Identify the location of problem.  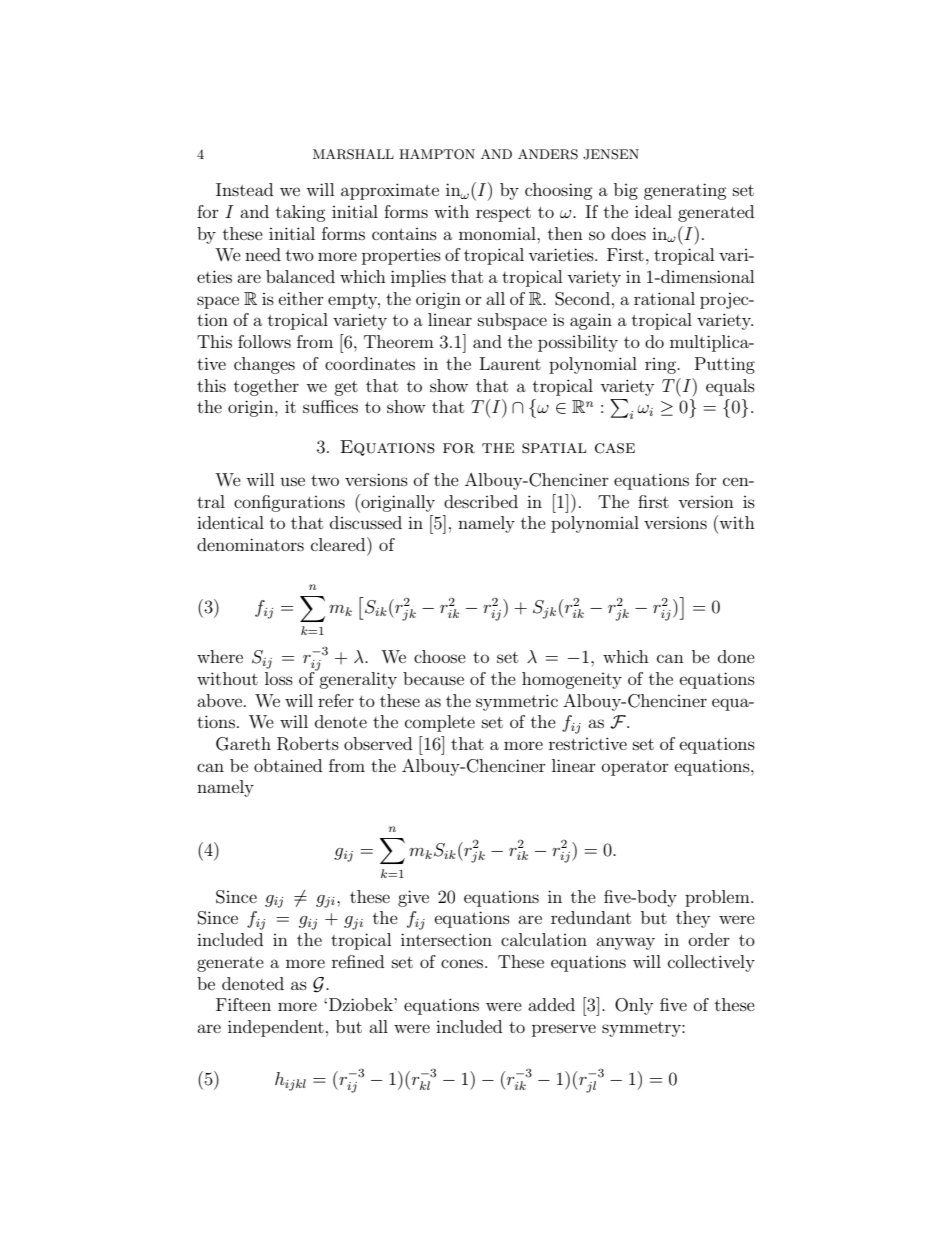
(718, 898).
